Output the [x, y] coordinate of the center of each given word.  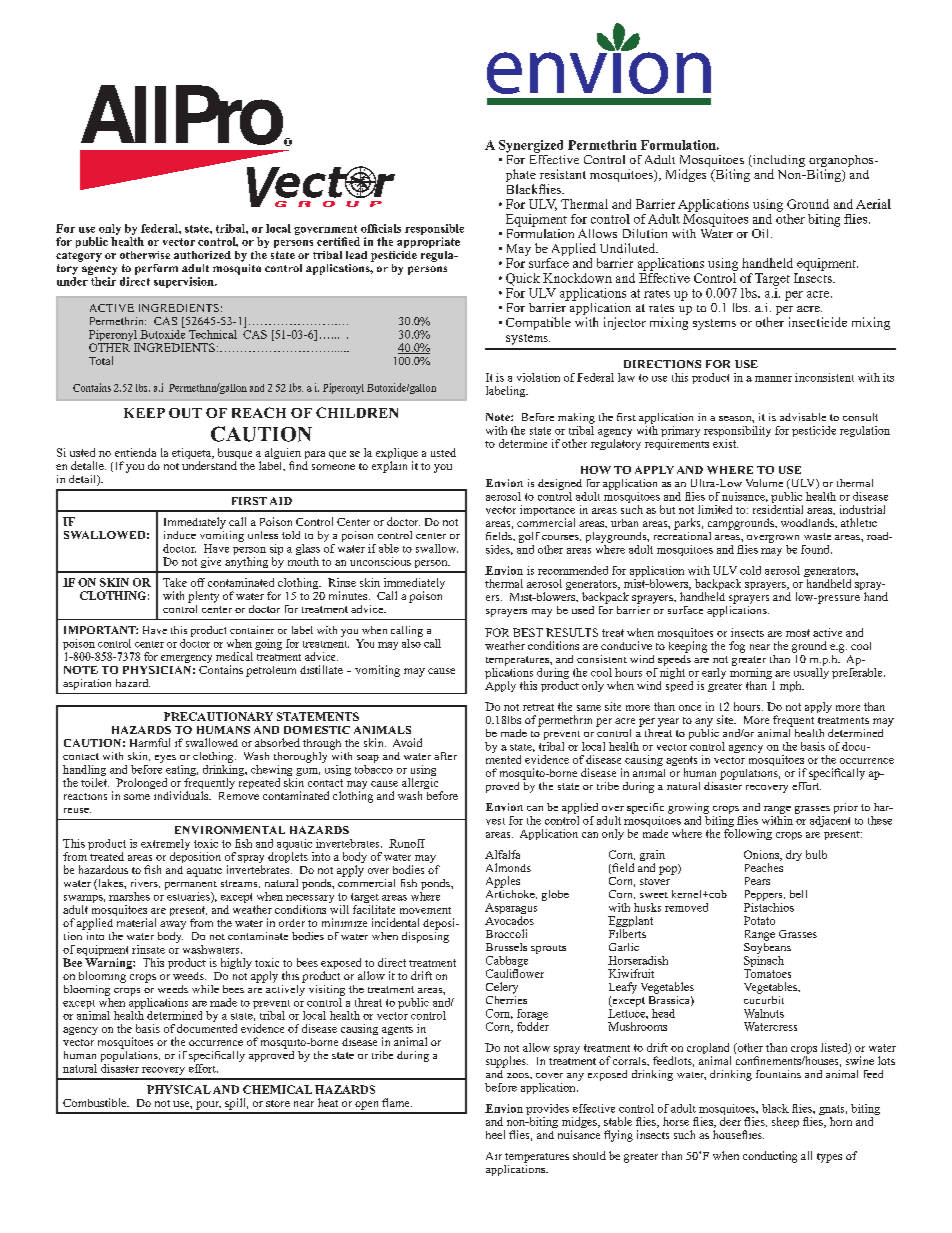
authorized [202, 255]
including [778, 162]
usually [811, 673]
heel [495, 1134]
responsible [434, 231]
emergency [186, 659]
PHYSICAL [179, 1089]
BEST [528, 632]
